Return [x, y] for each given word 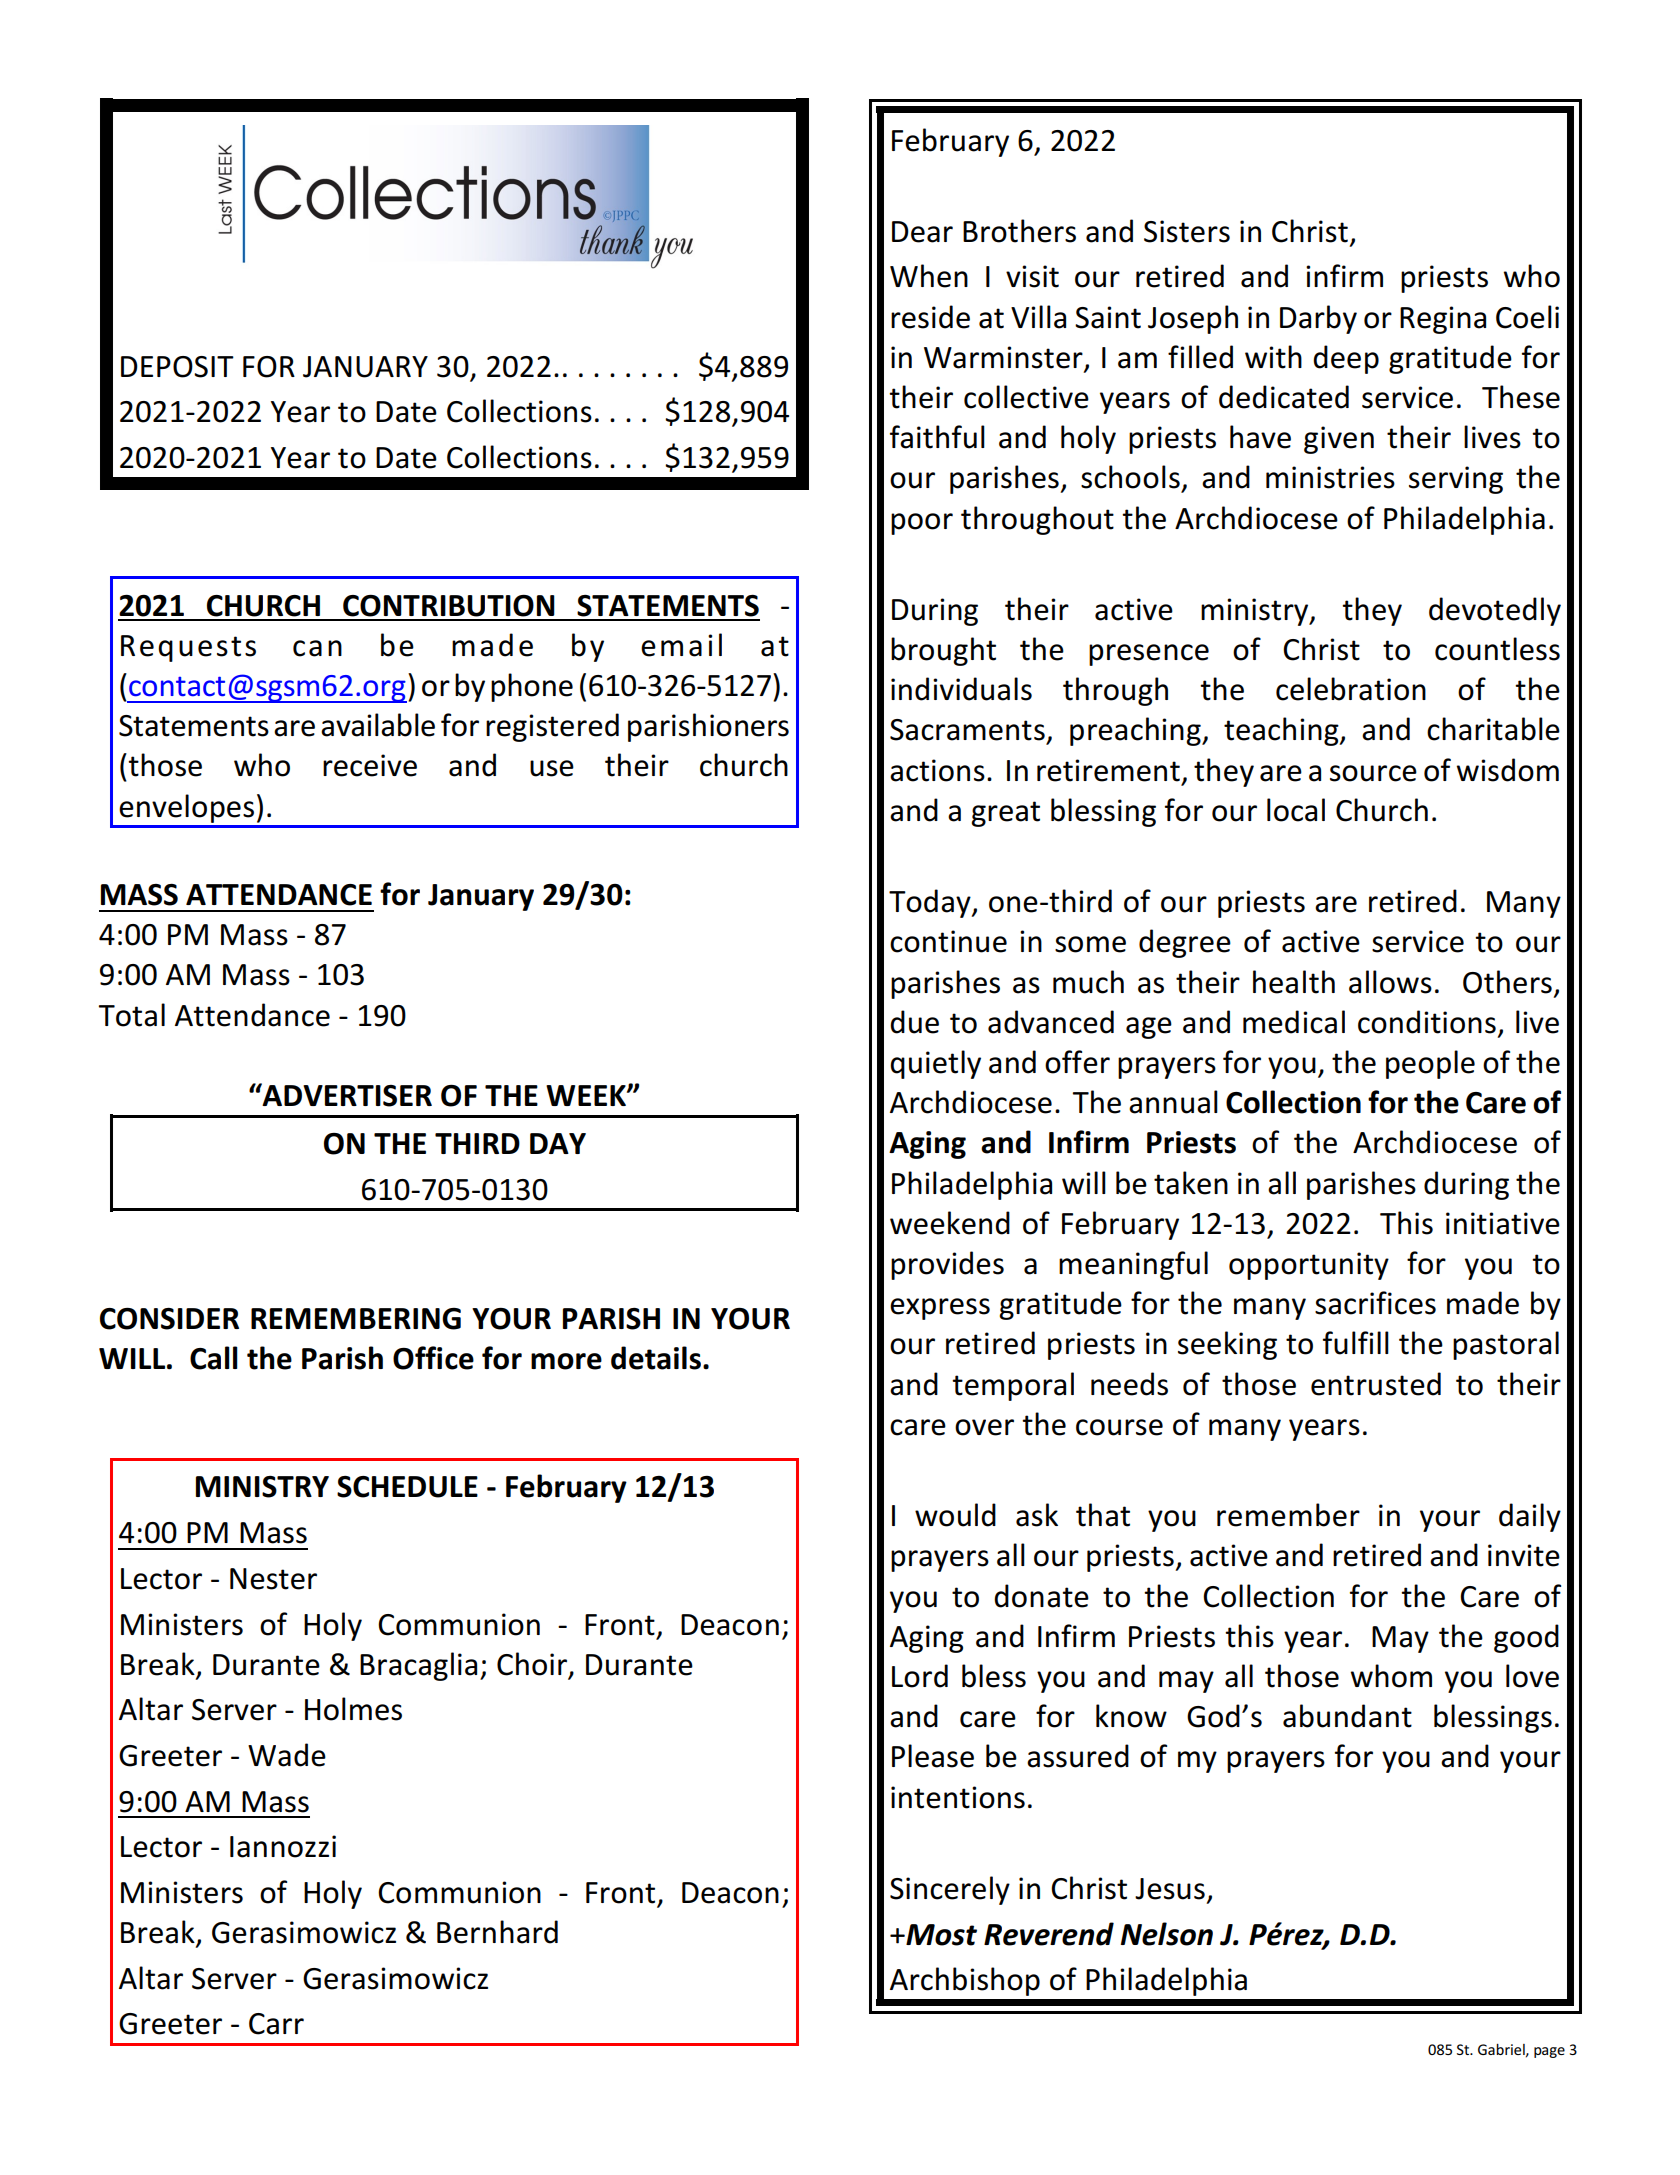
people [1430, 1064]
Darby [1318, 319]
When [929, 276]
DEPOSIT [177, 367]
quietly [935, 1064]
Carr [276, 2024]
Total [132, 1015]
